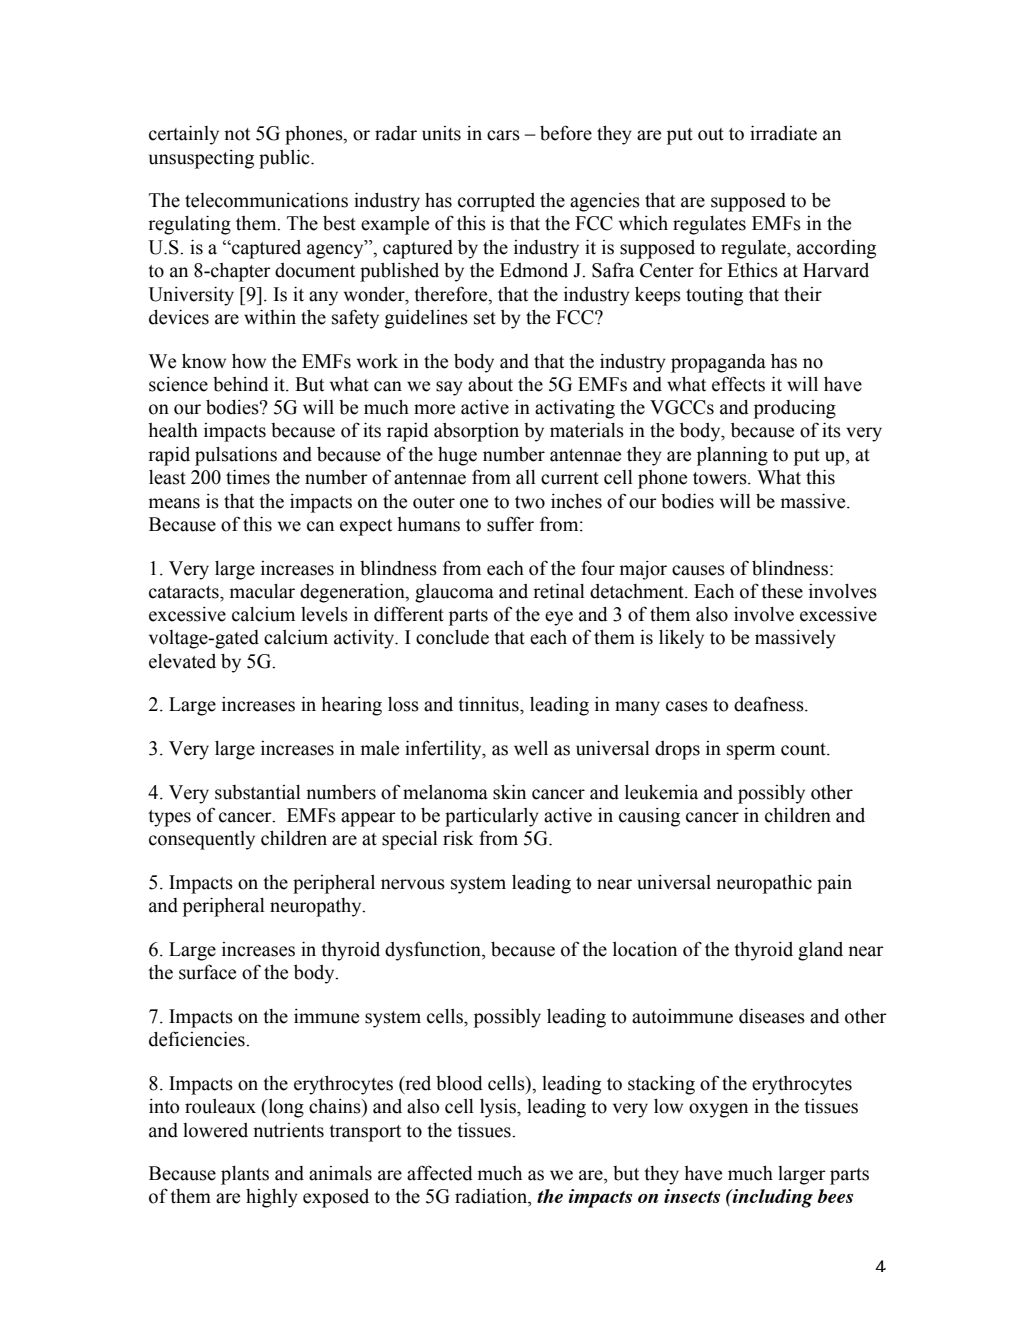 Image resolution: width=1035 pixels, height=1339 pixels. What do you see at coordinates (440, 1173) in the screenshot?
I see `affected` at bounding box center [440, 1173].
